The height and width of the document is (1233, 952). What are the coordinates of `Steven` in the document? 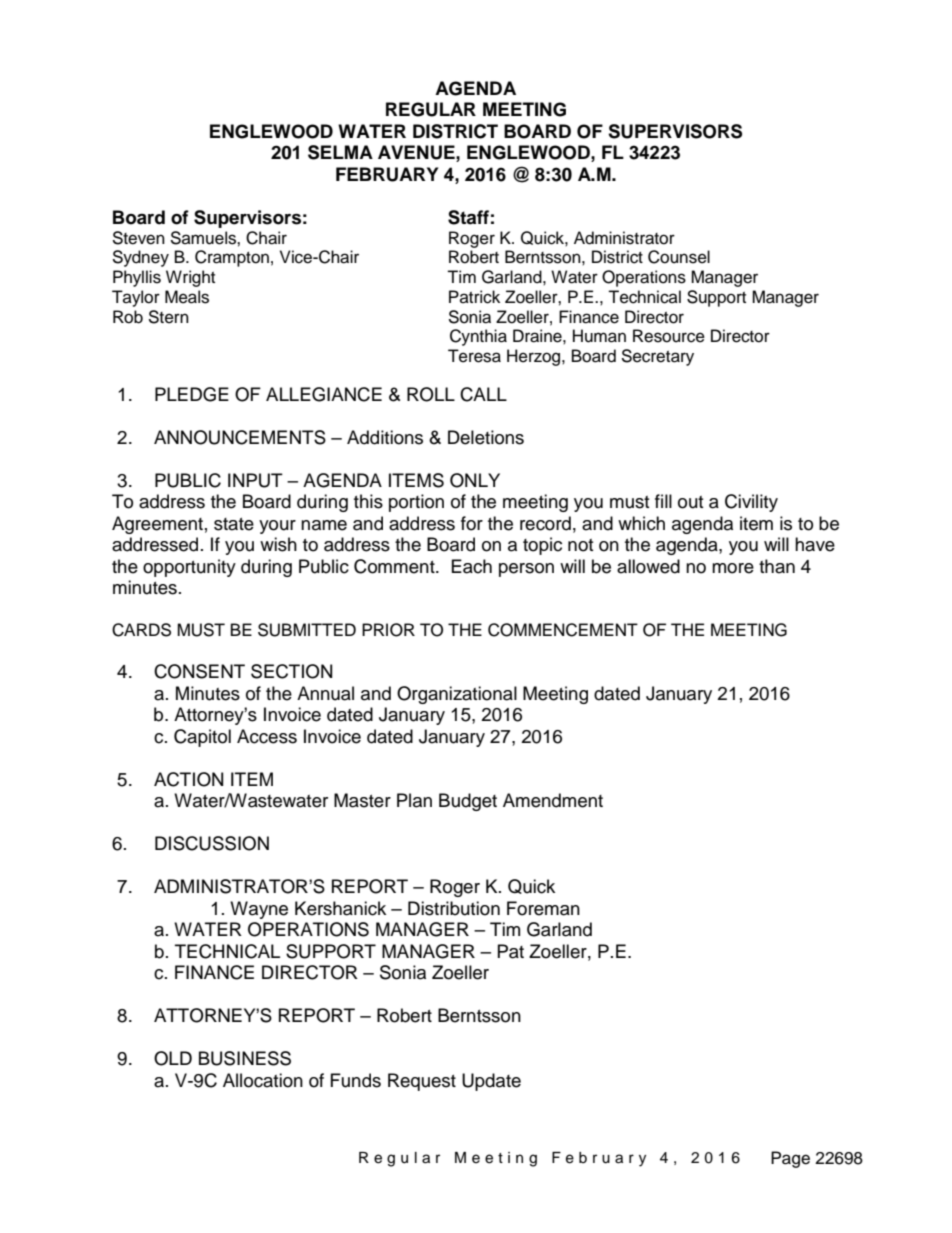 It's located at (138, 238).
